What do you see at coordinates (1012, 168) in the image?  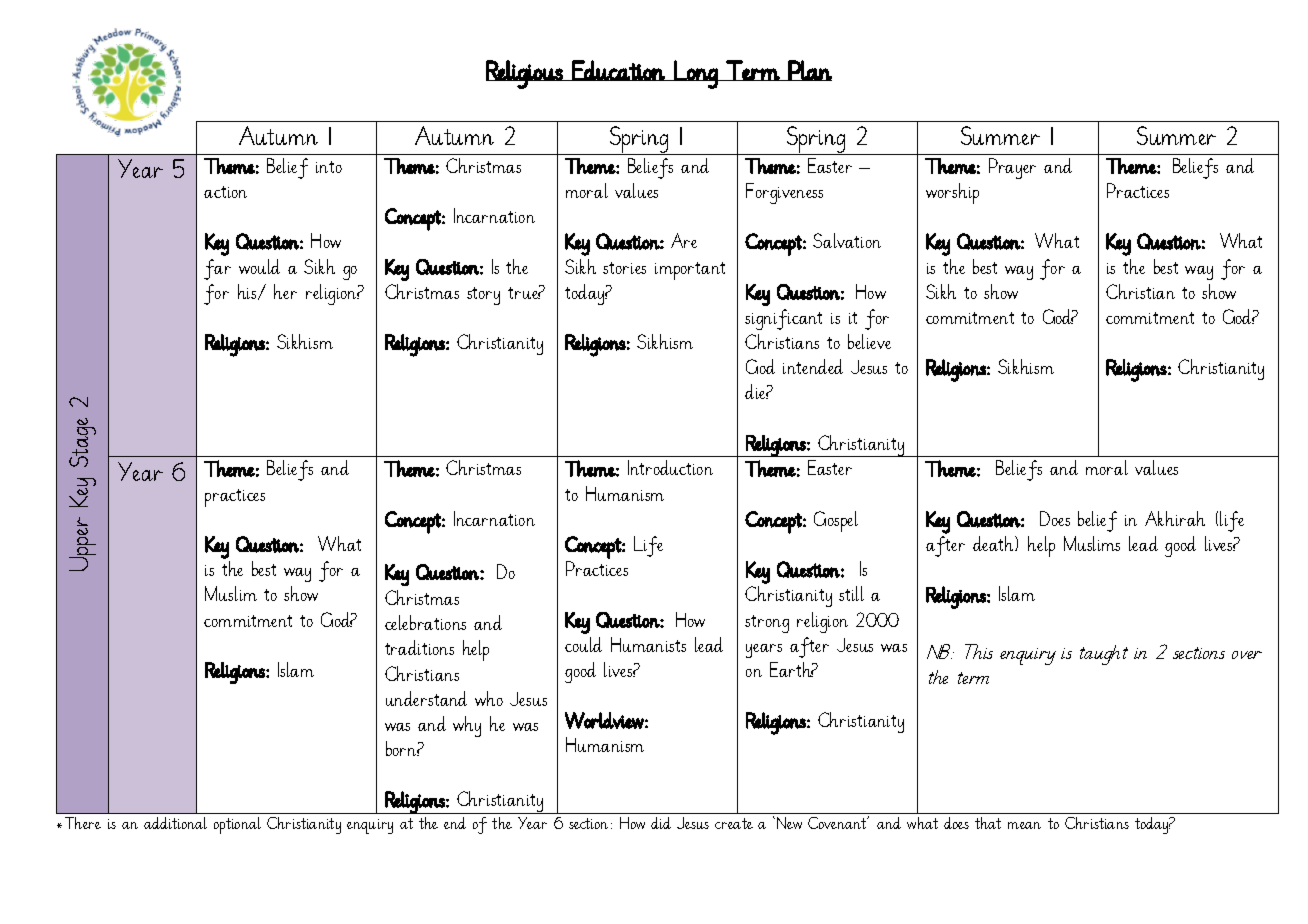 I see `Prayer` at bounding box center [1012, 168].
